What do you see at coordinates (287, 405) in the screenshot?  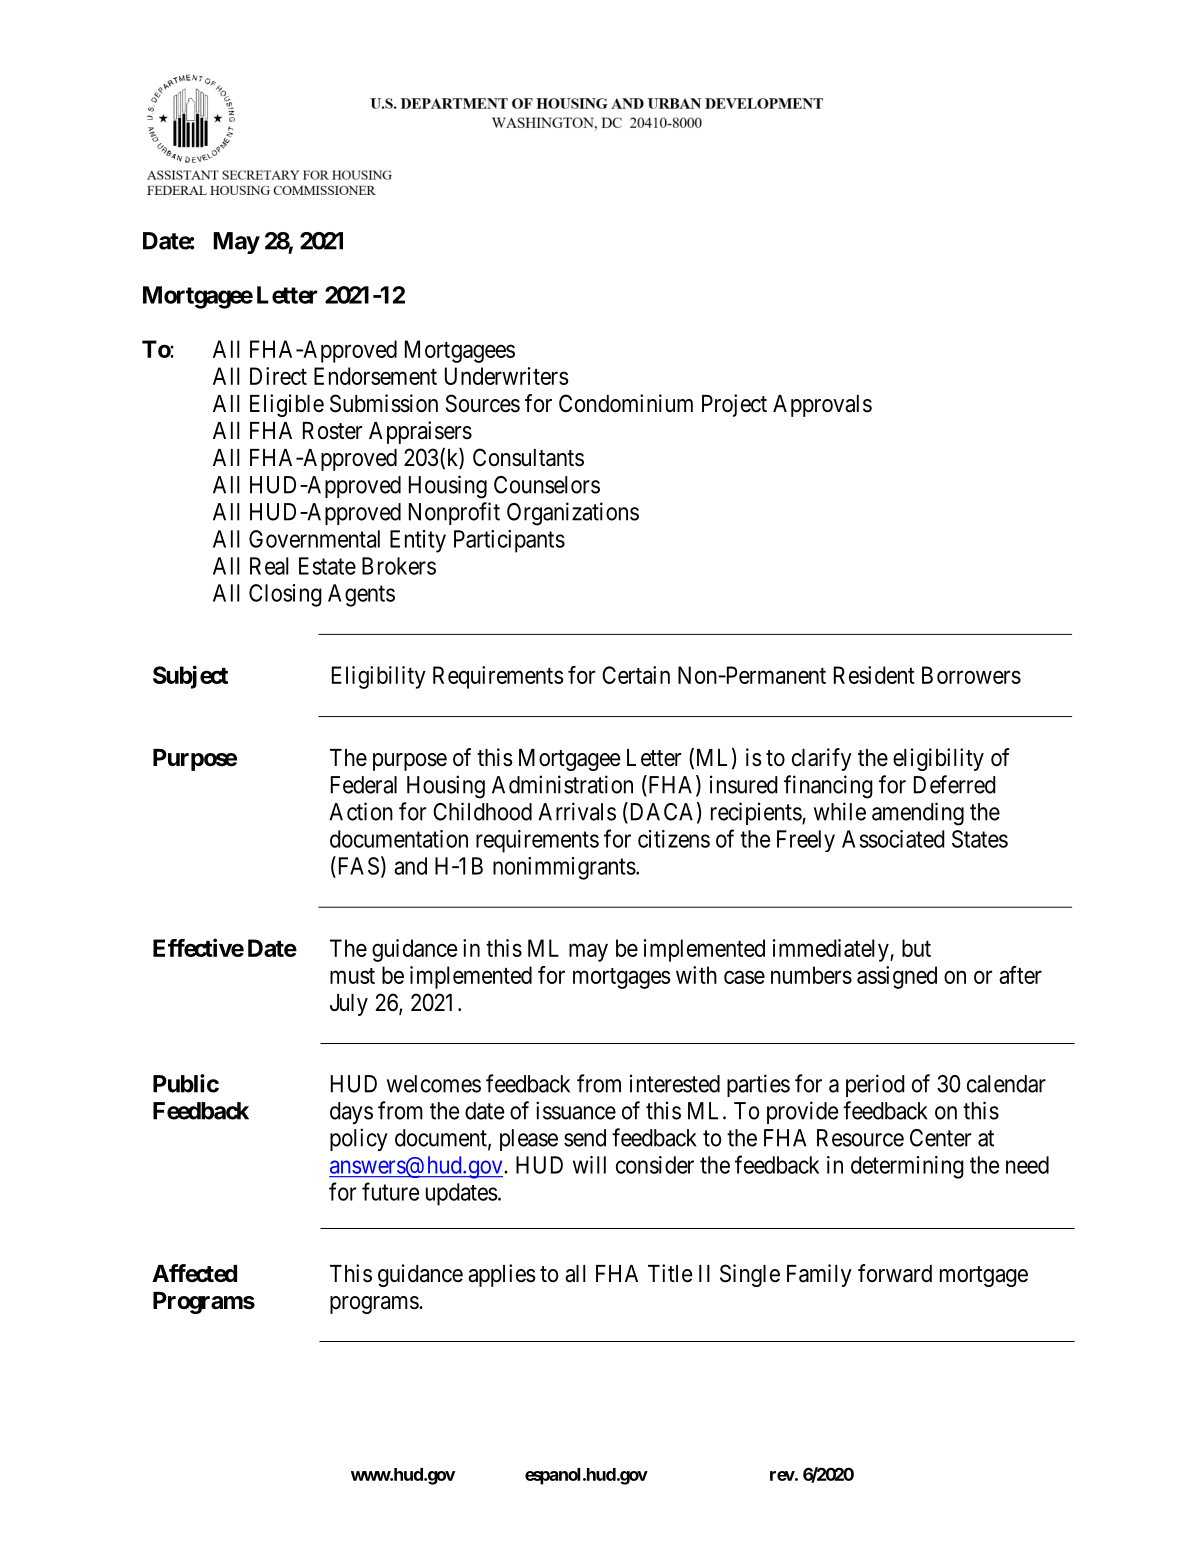 I see `Eligible` at bounding box center [287, 405].
